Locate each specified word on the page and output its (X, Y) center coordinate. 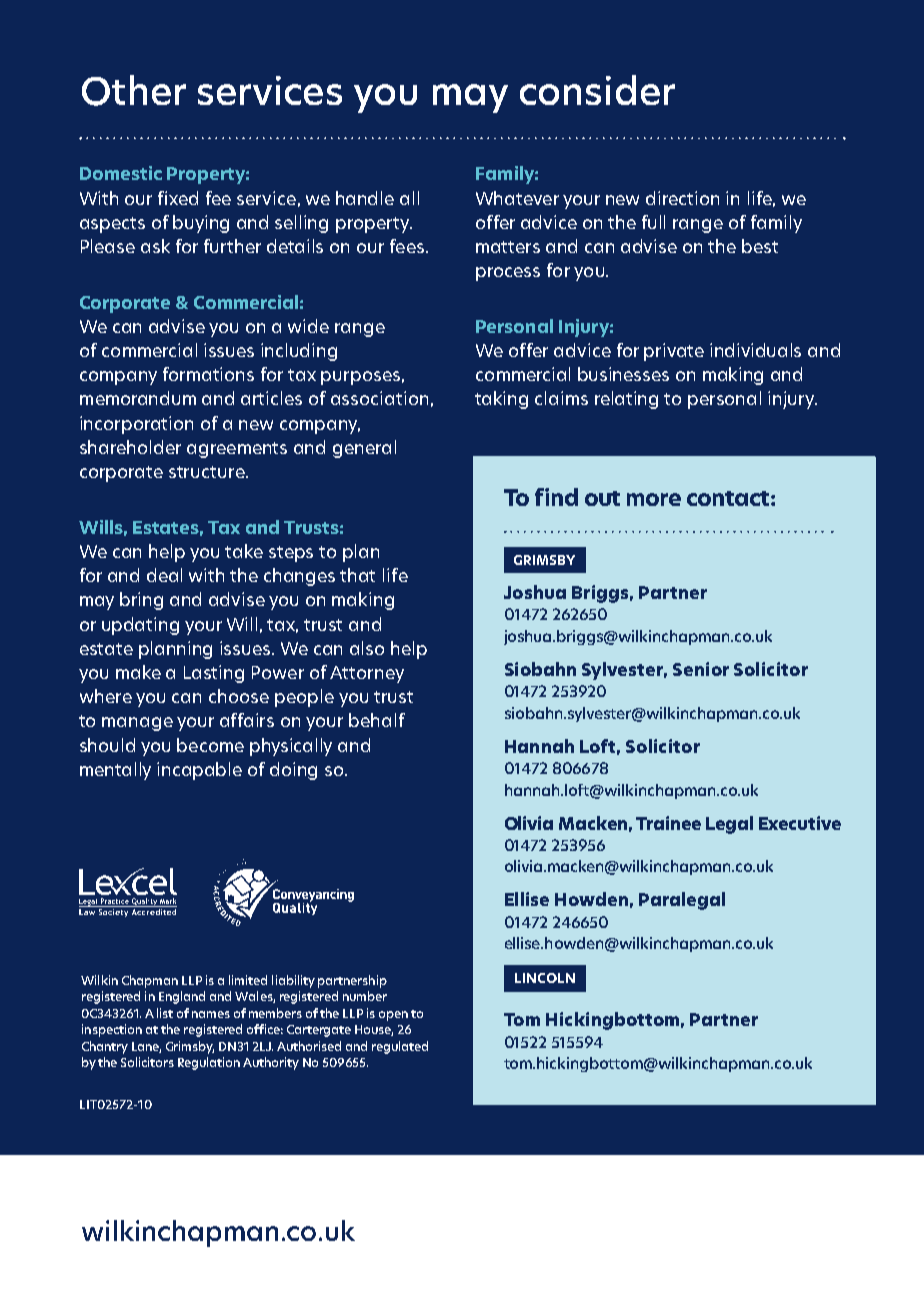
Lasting (214, 674)
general (364, 449)
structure (208, 472)
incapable (199, 771)
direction (682, 198)
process (508, 274)
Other (134, 90)
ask (155, 246)
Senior (701, 669)
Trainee (668, 823)
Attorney (367, 674)
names (211, 1014)
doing (293, 771)
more (654, 499)
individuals (755, 350)
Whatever (517, 198)
